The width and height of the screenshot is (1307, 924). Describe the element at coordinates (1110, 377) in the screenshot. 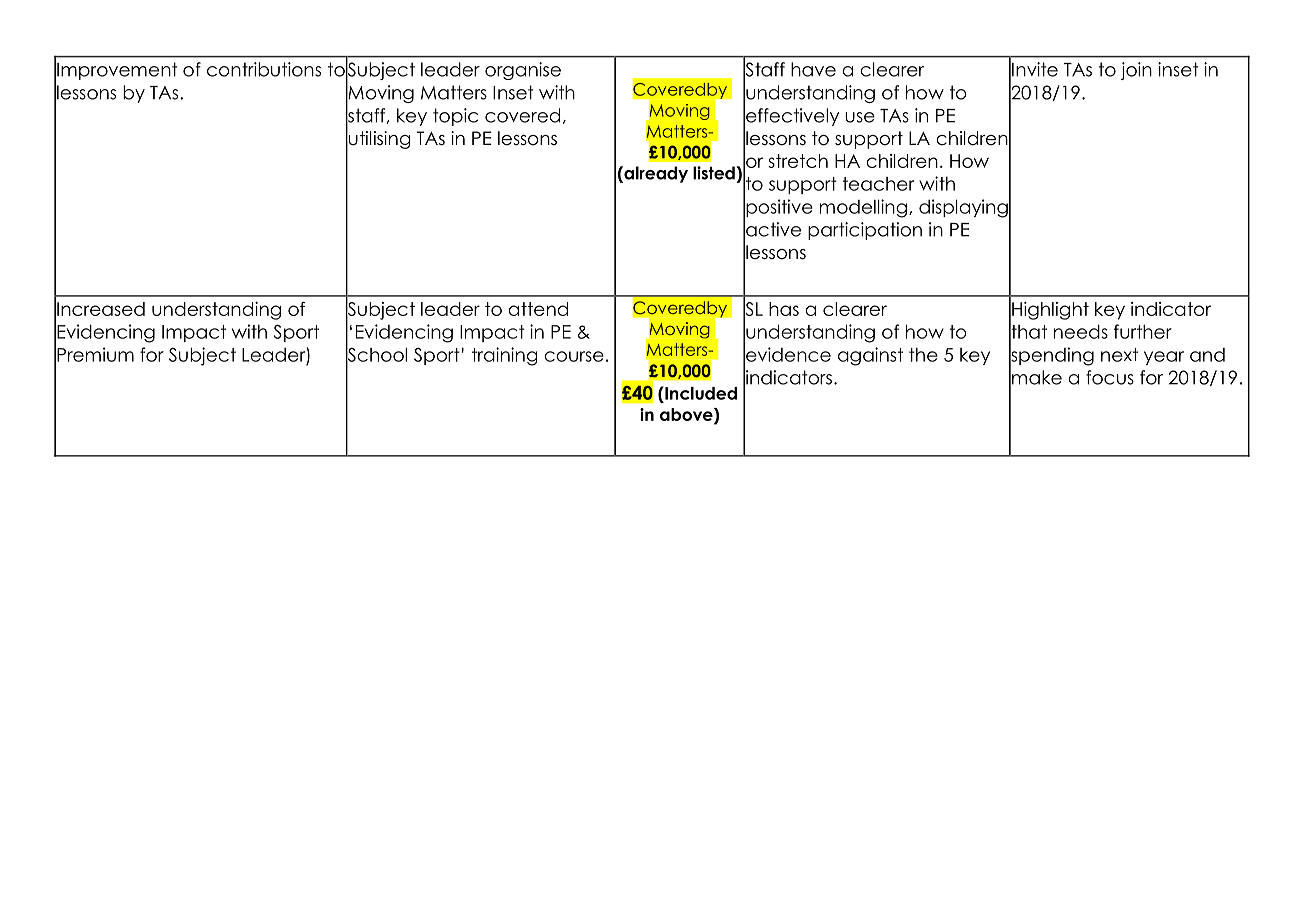

I see `focus` at that location.
